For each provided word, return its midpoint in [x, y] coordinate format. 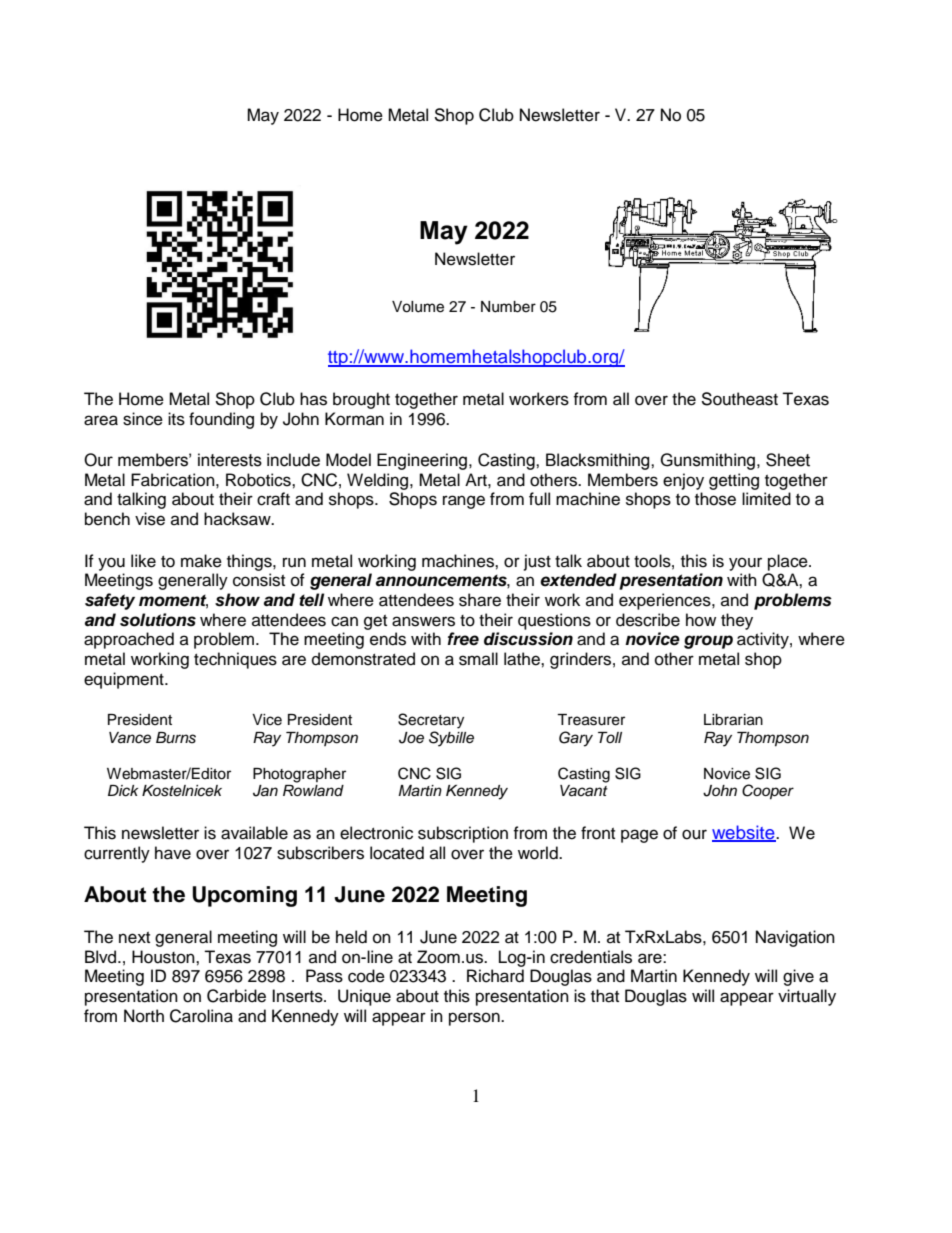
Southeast [739, 399]
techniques [235, 660]
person [475, 1019]
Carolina [201, 1016]
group [708, 642]
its [176, 419]
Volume [418, 307]
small [478, 659]
